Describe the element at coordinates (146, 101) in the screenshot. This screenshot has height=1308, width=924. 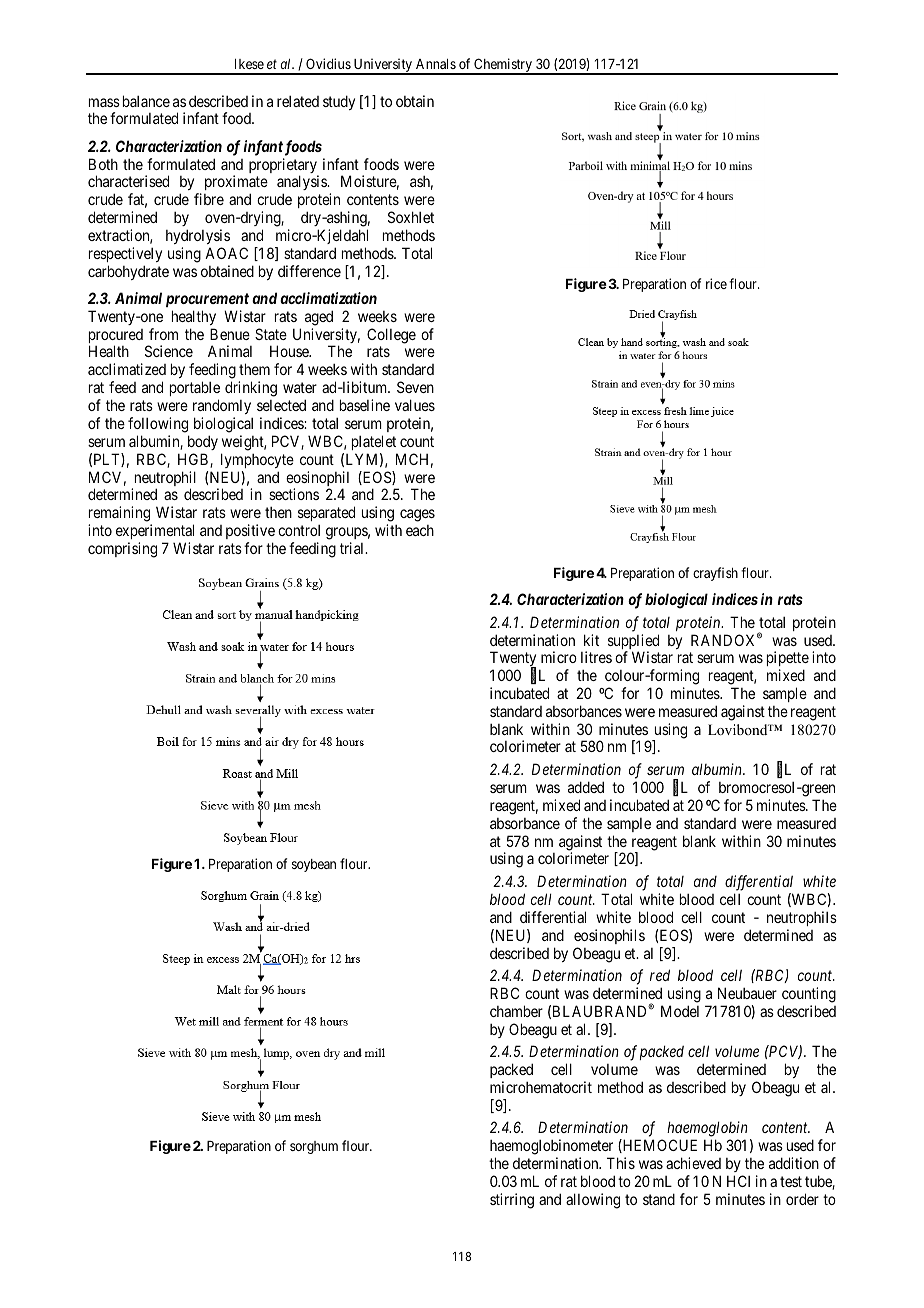
I see `balance` at that location.
